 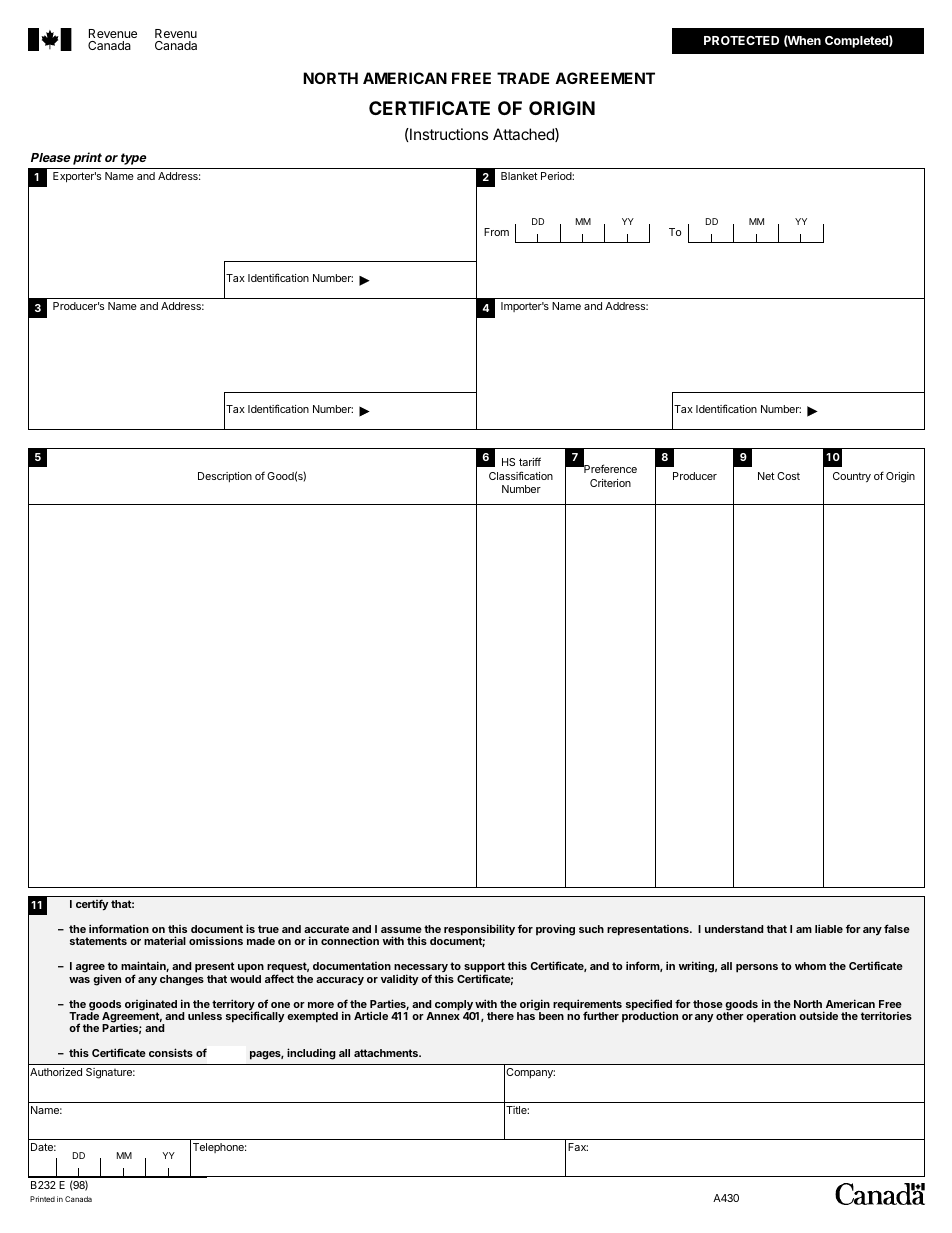 I want to click on outside, so click(x=818, y=1015).
